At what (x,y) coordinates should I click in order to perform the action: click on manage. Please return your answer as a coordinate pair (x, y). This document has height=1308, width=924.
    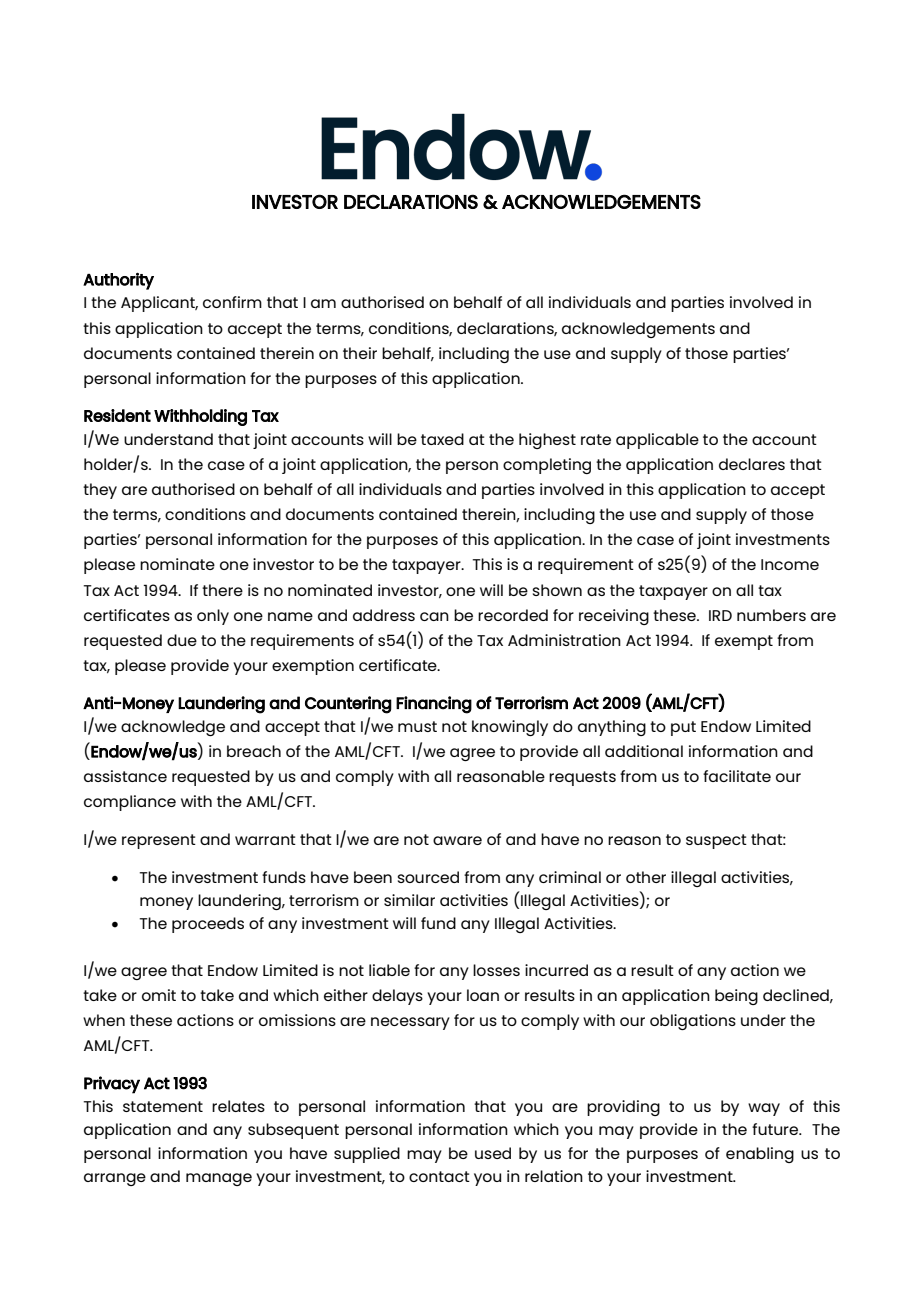
    Looking at the image, I should click on (219, 1179).
